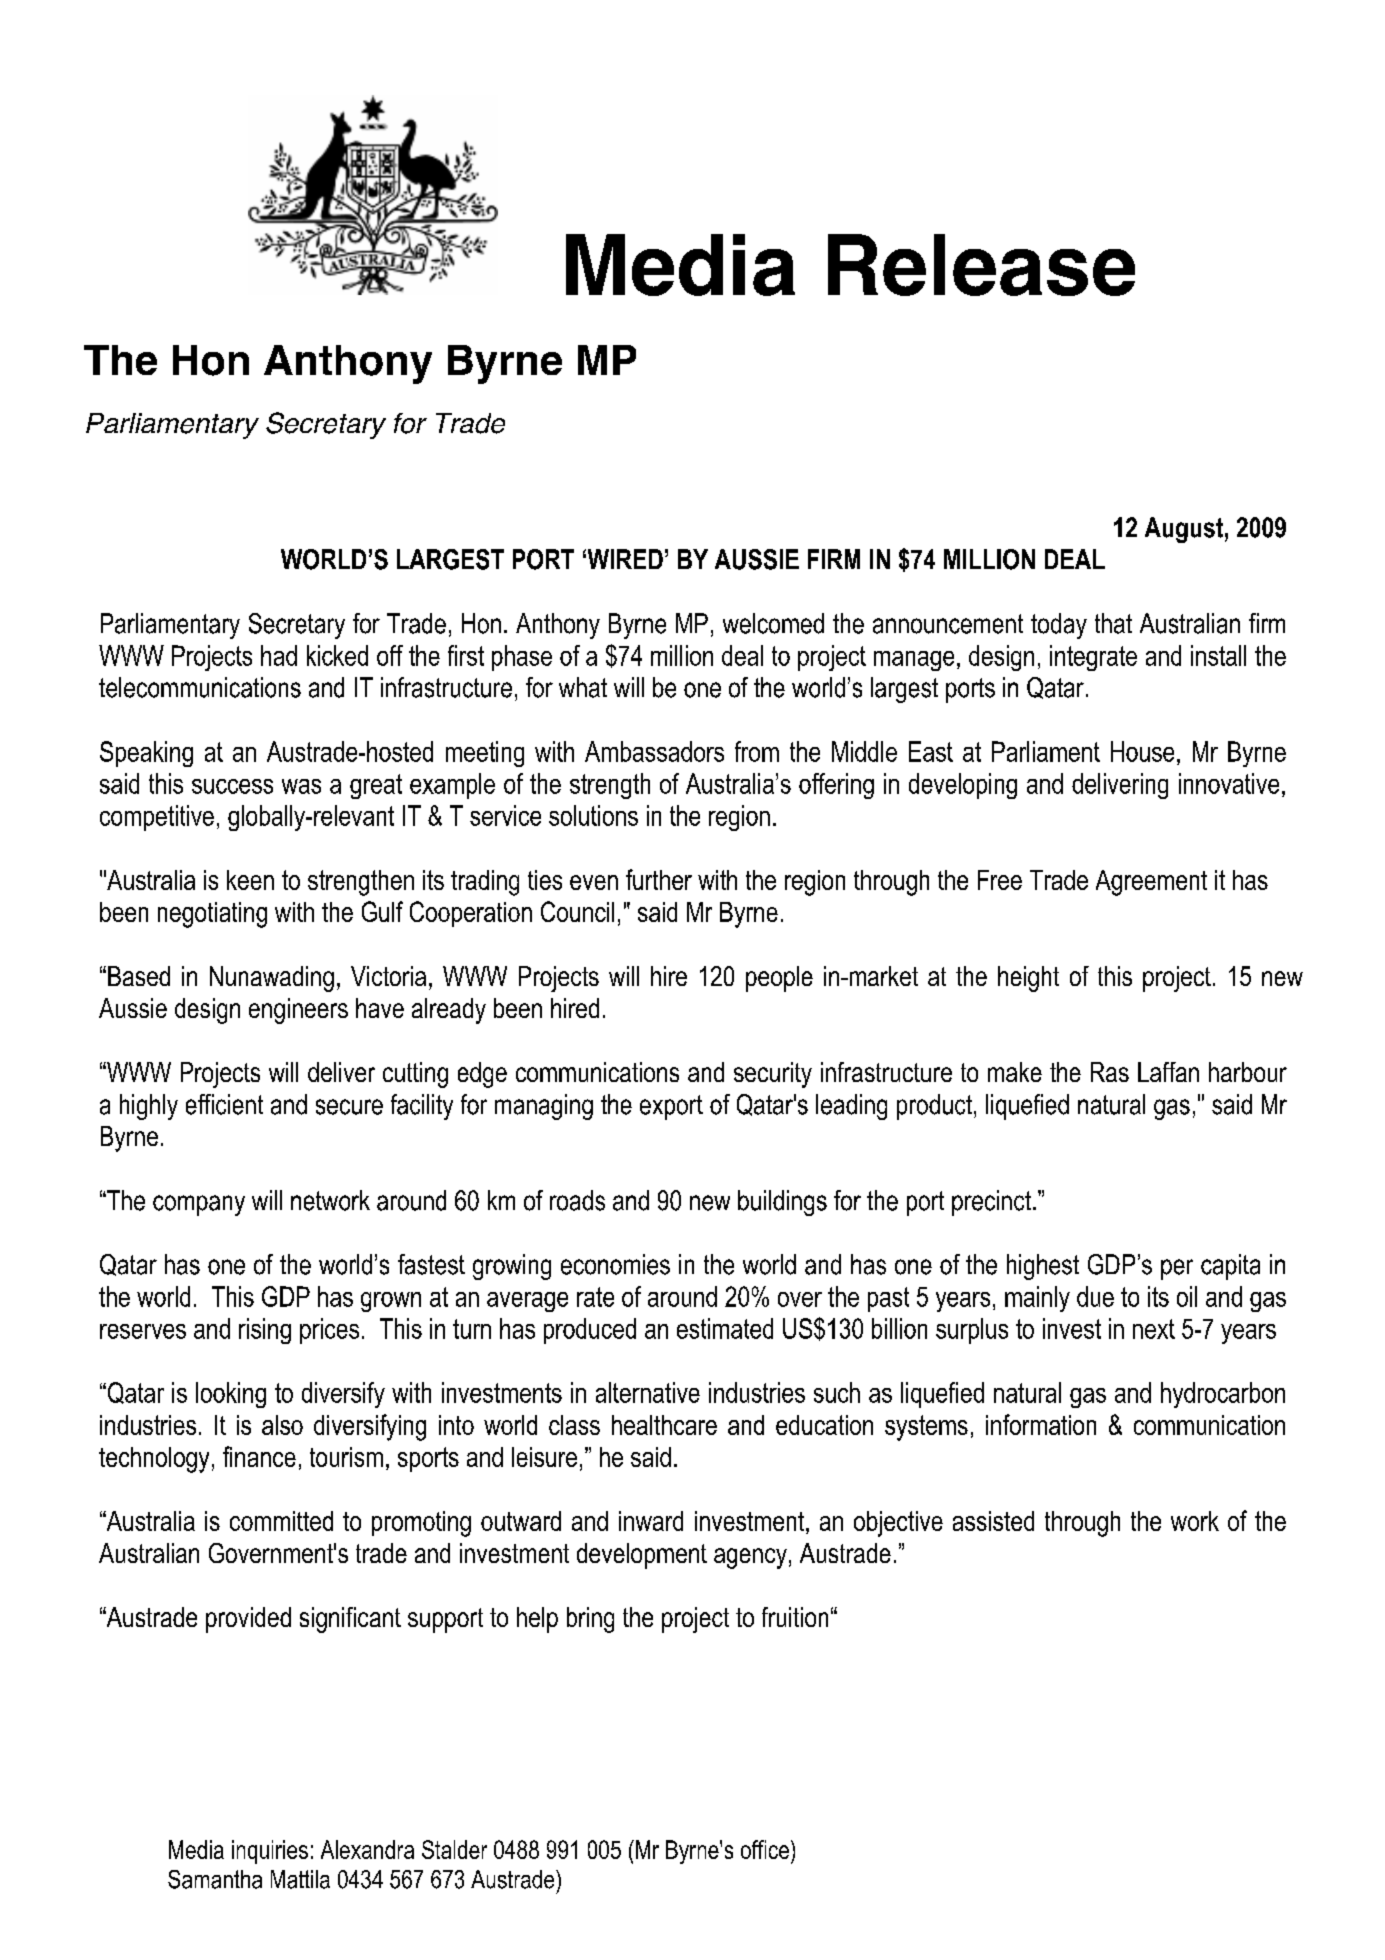 This screenshot has height=1960, width=1385. What do you see at coordinates (301, 786) in the screenshot?
I see `was` at bounding box center [301, 786].
